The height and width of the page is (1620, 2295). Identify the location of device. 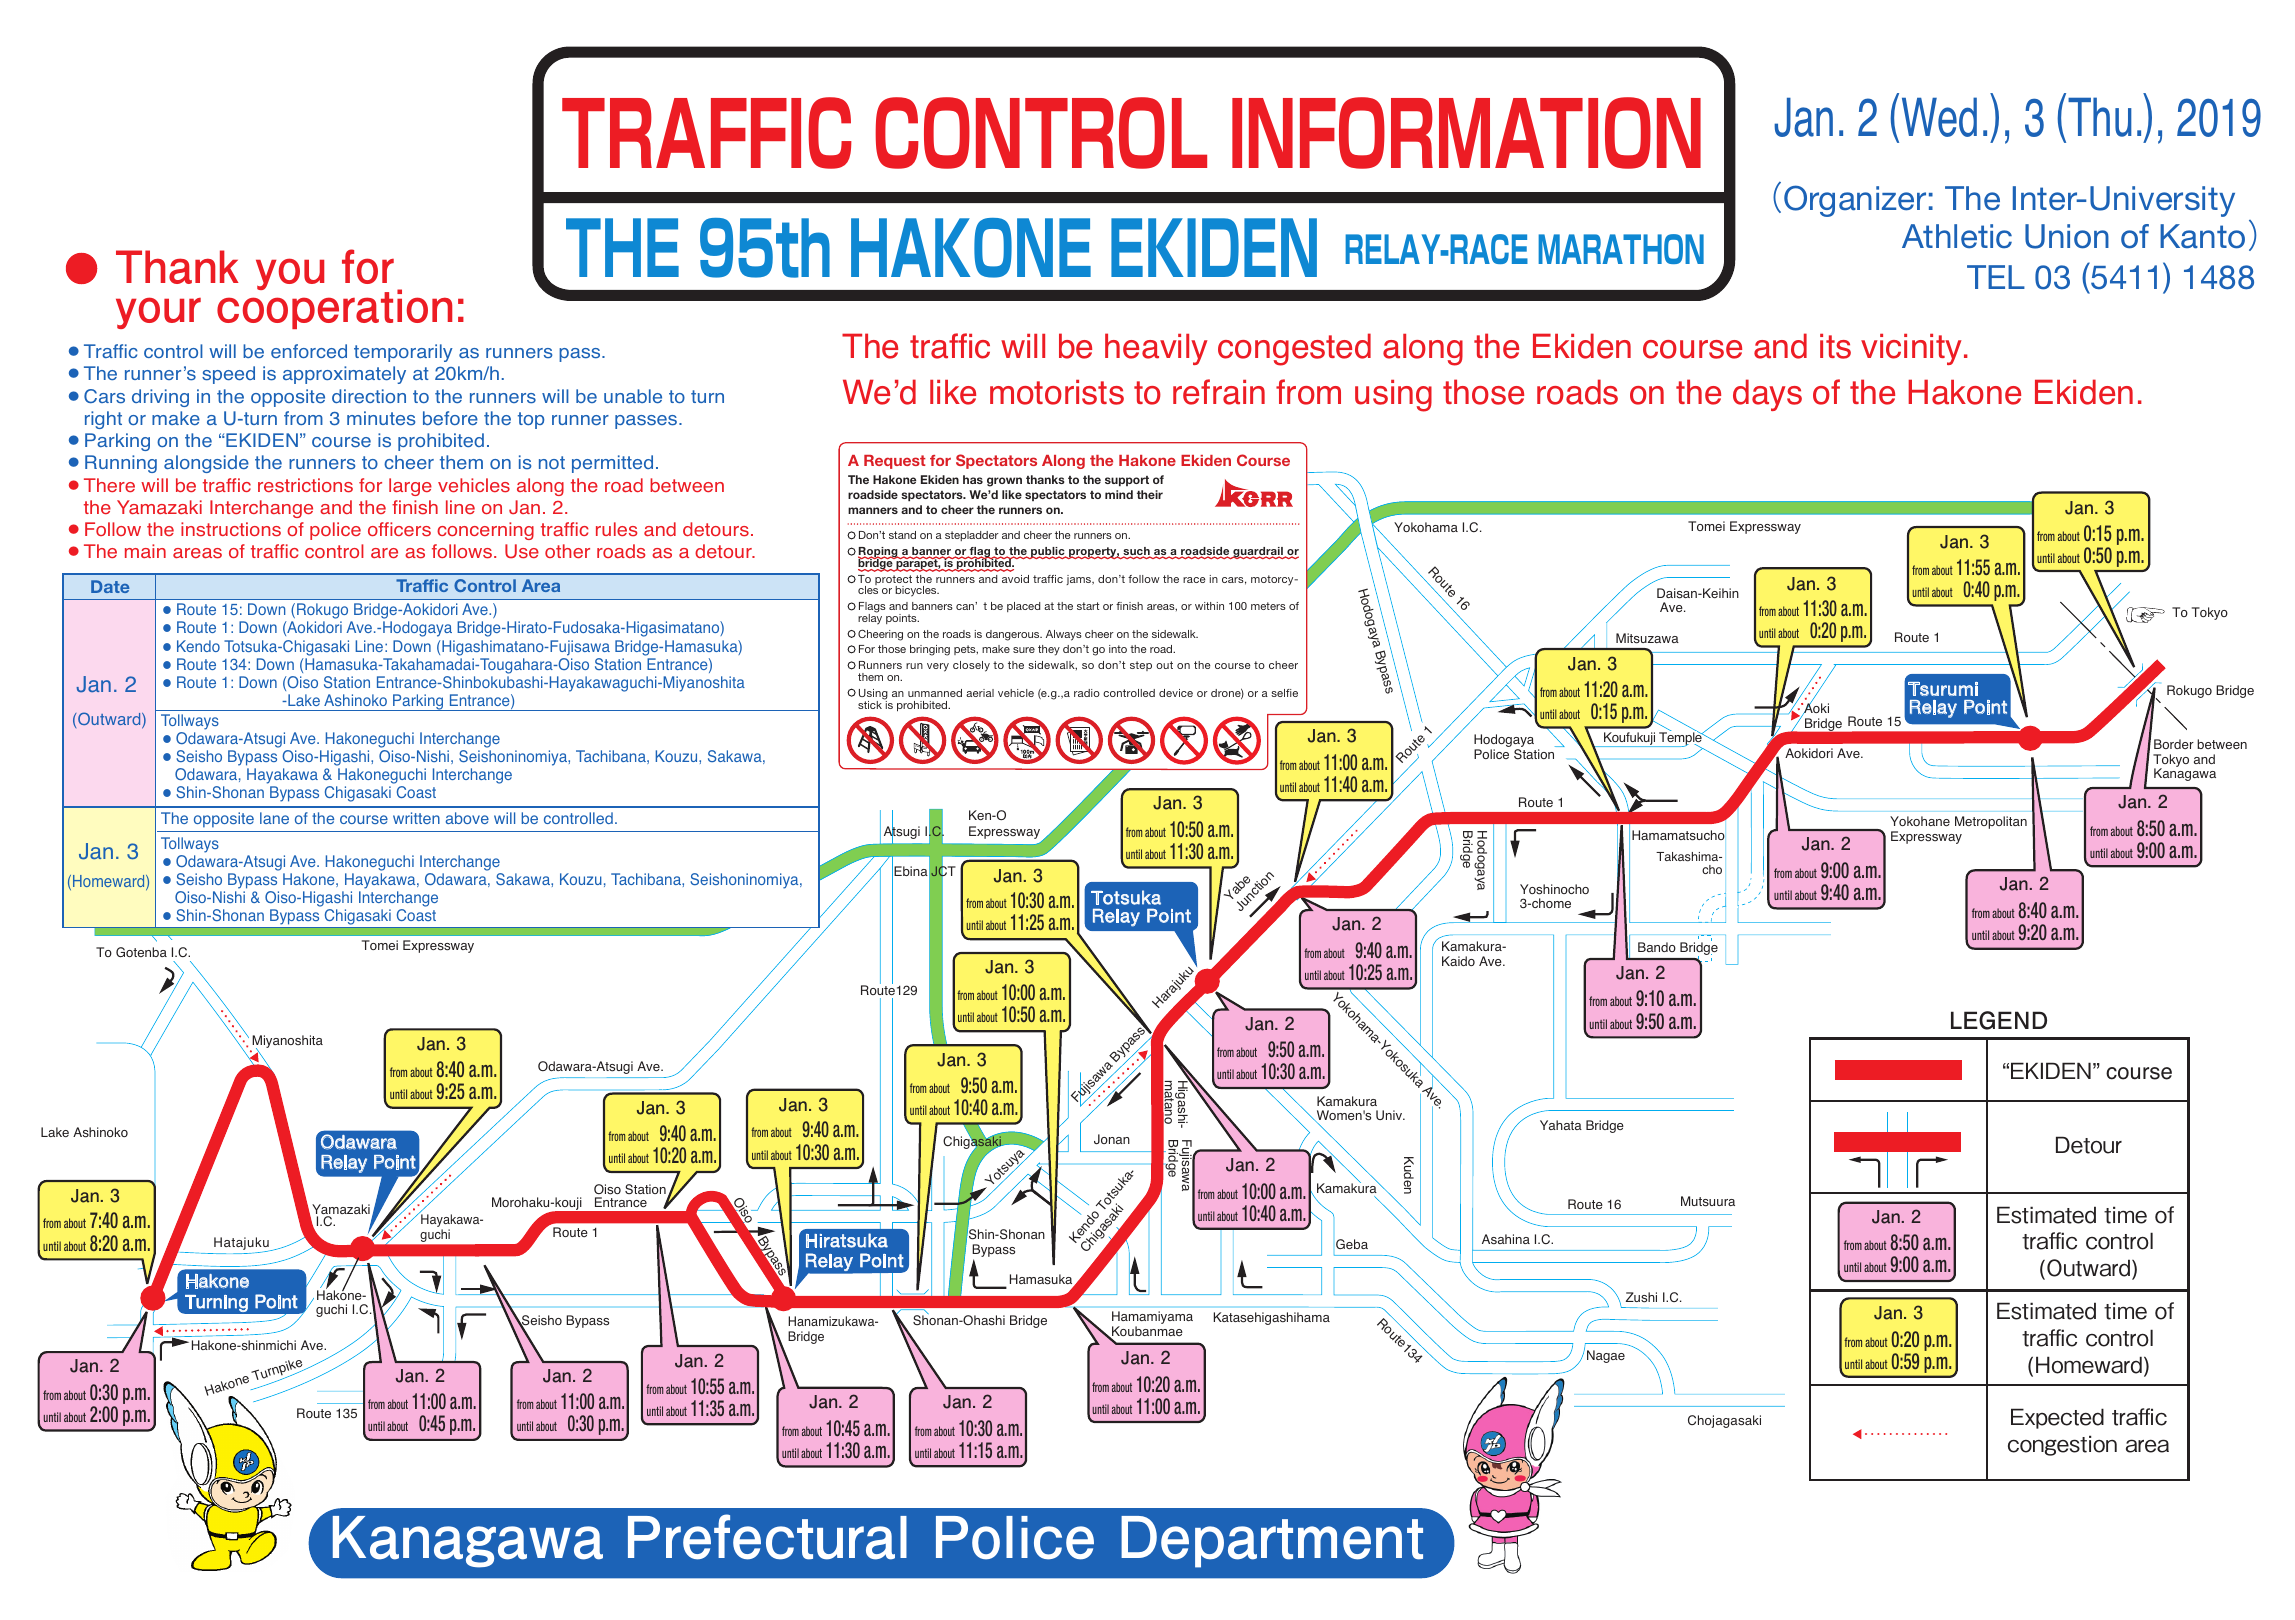
(1176, 693).
